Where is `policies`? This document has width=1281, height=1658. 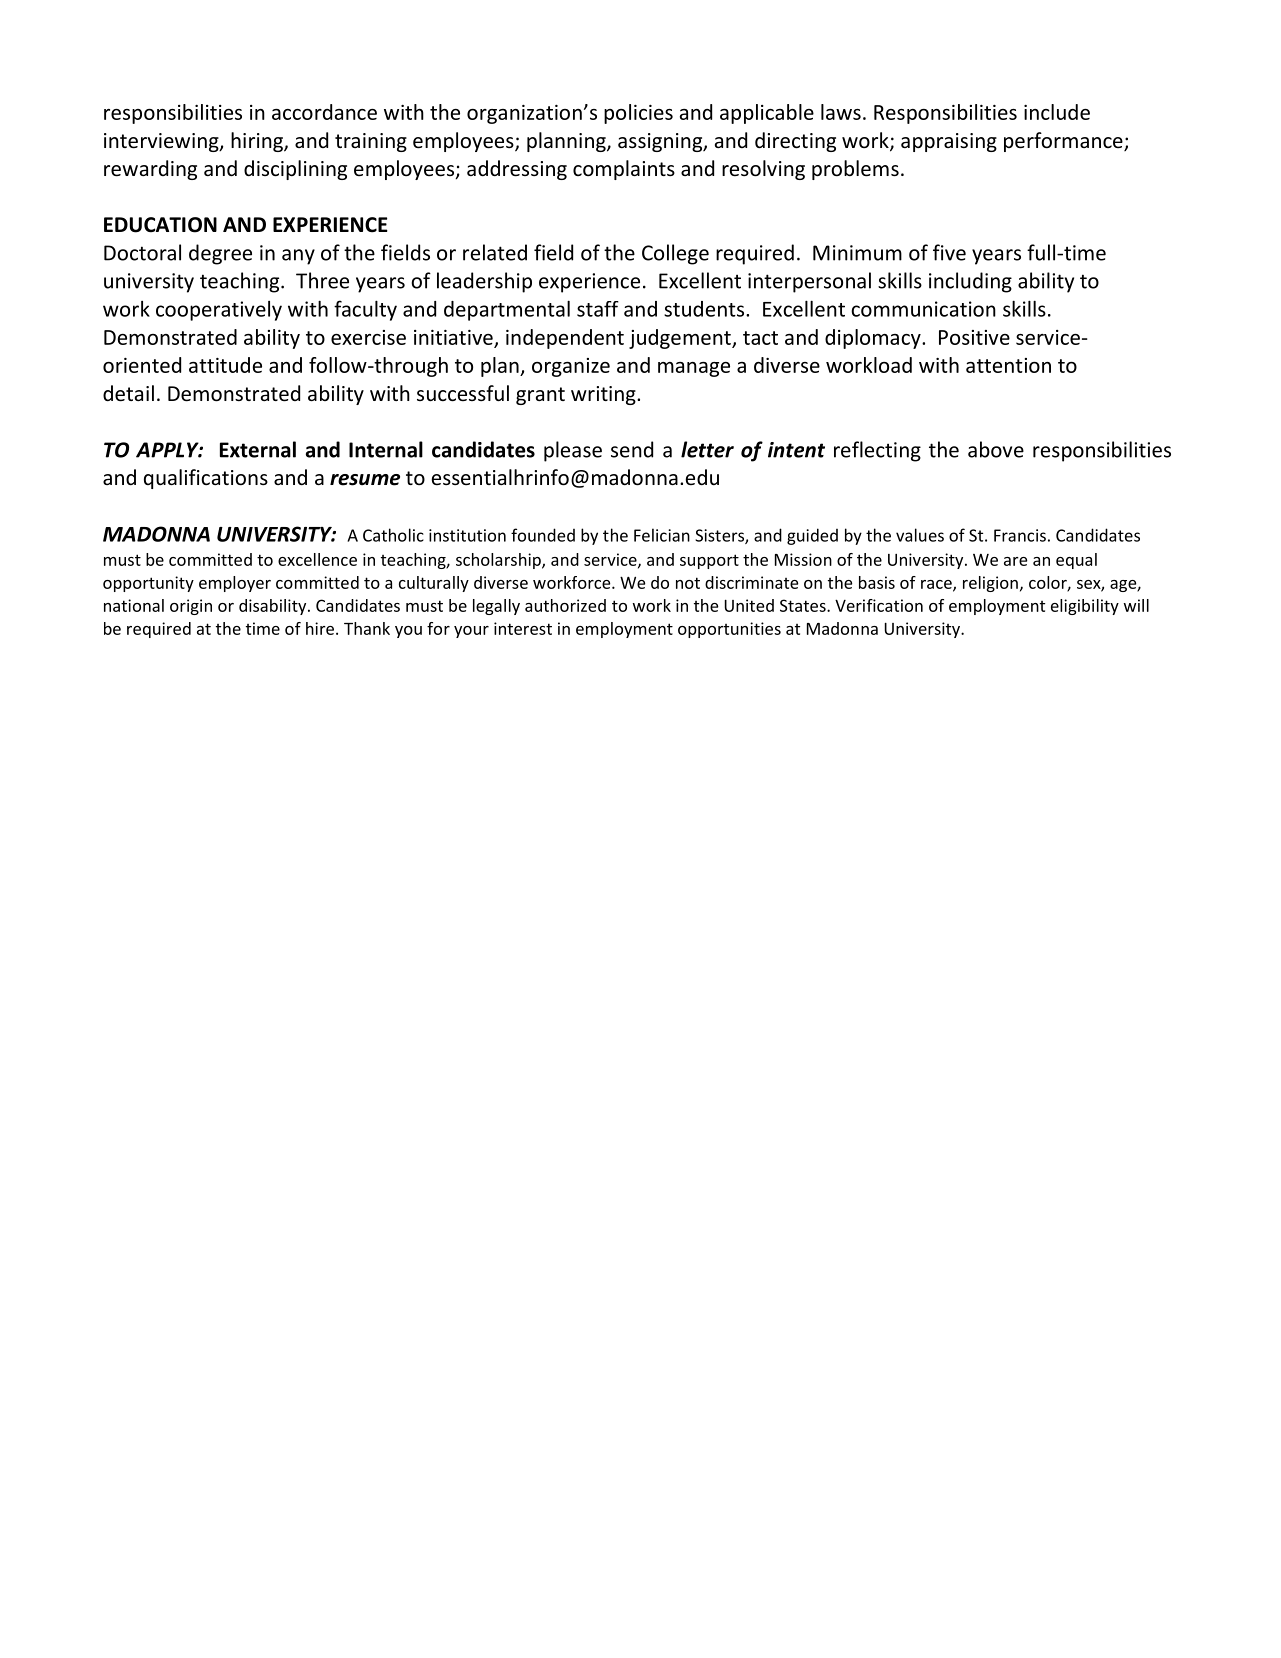
policies is located at coordinates (638, 114).
